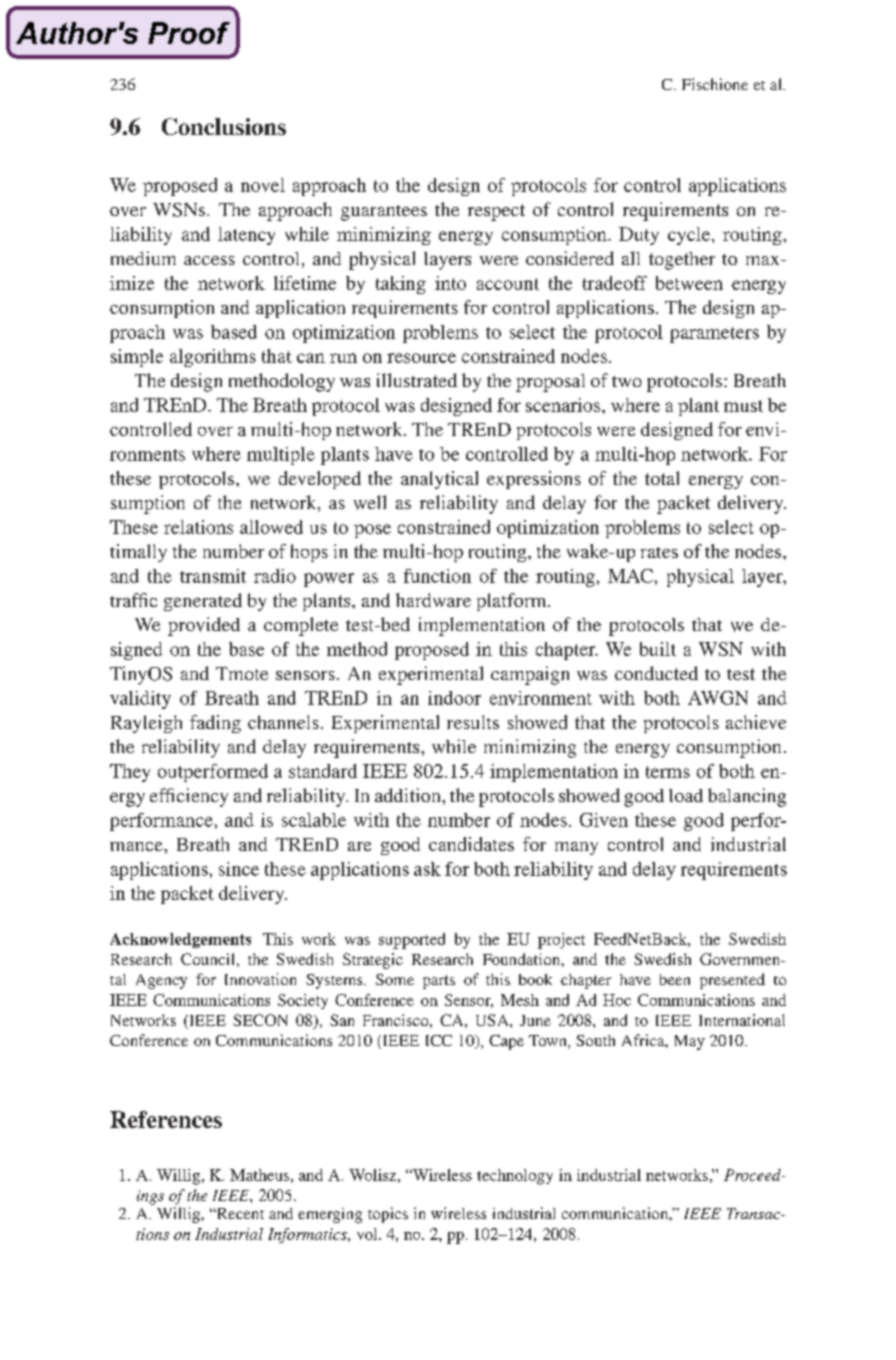 The width and height of the screenshot is (896, 1360). I want to click on technology, so click(515, 1177).
